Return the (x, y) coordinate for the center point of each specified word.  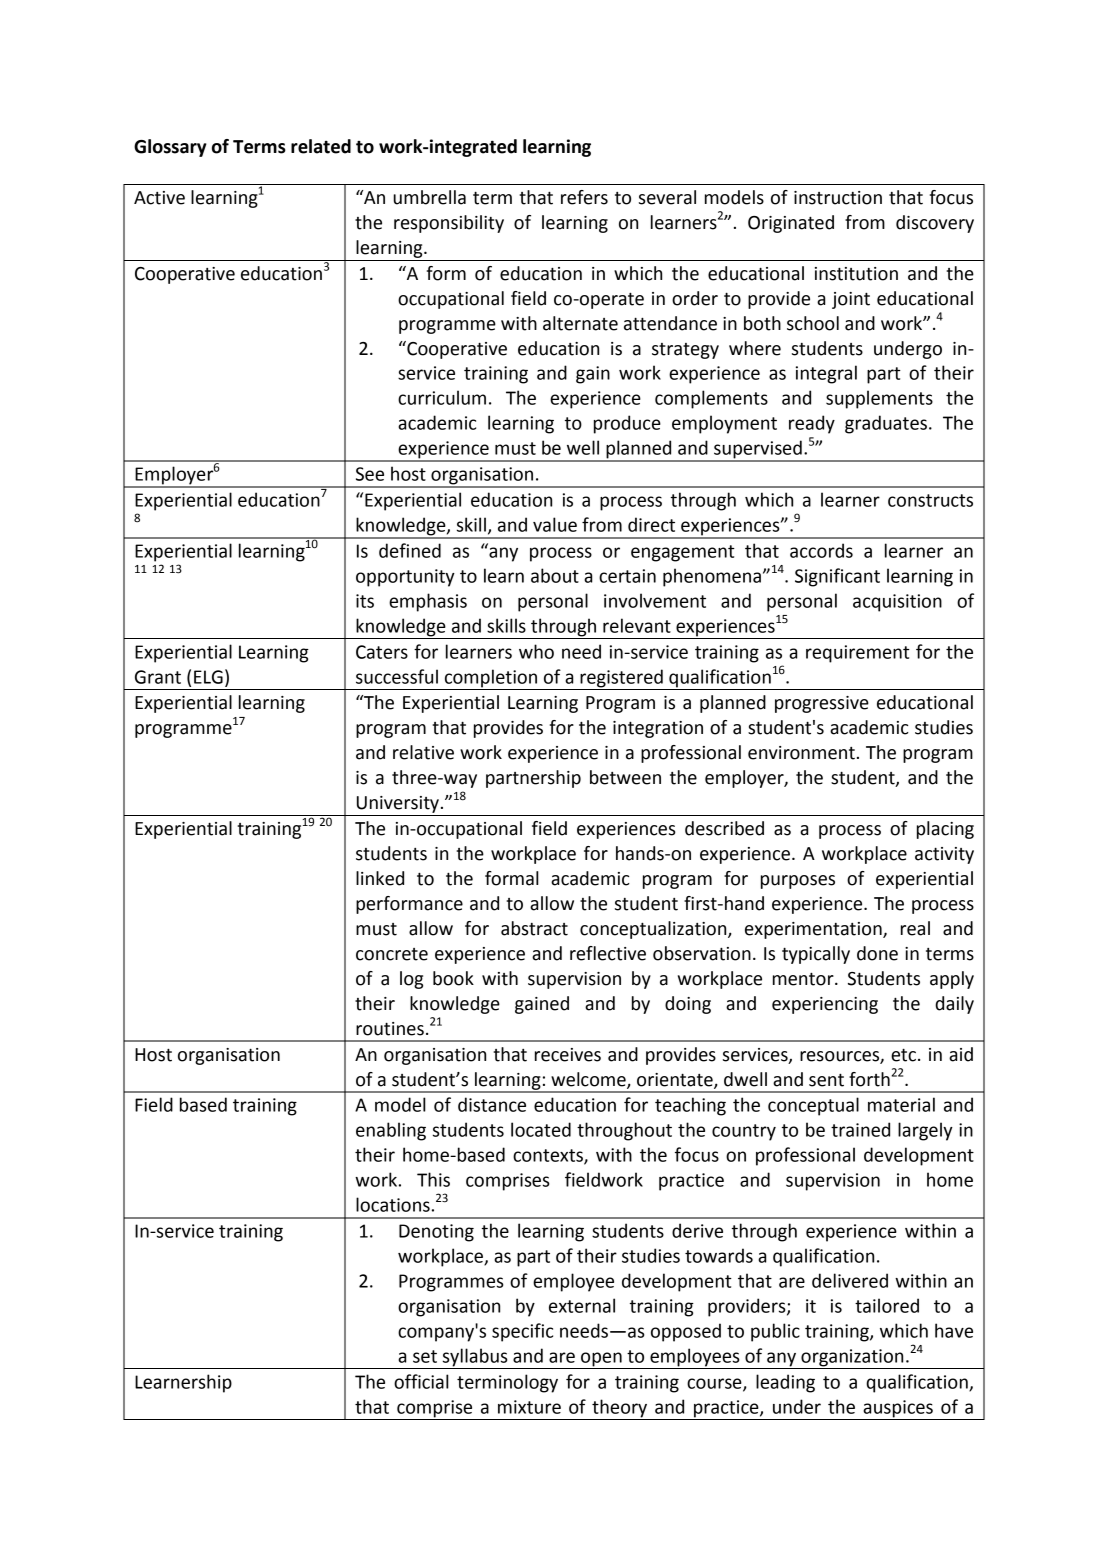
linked (380, 878)
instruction (838, 198)
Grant (158, 677)
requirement (858, 654)
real (915, 928)
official (421, 1381)
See (370, 474)
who (536, 651)
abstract (534, 928)
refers (584, 197)
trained (860, 1129)
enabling (391, 1131)
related (321, 146)
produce (627, 424)
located (541, 1129)
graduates (886, 424)
